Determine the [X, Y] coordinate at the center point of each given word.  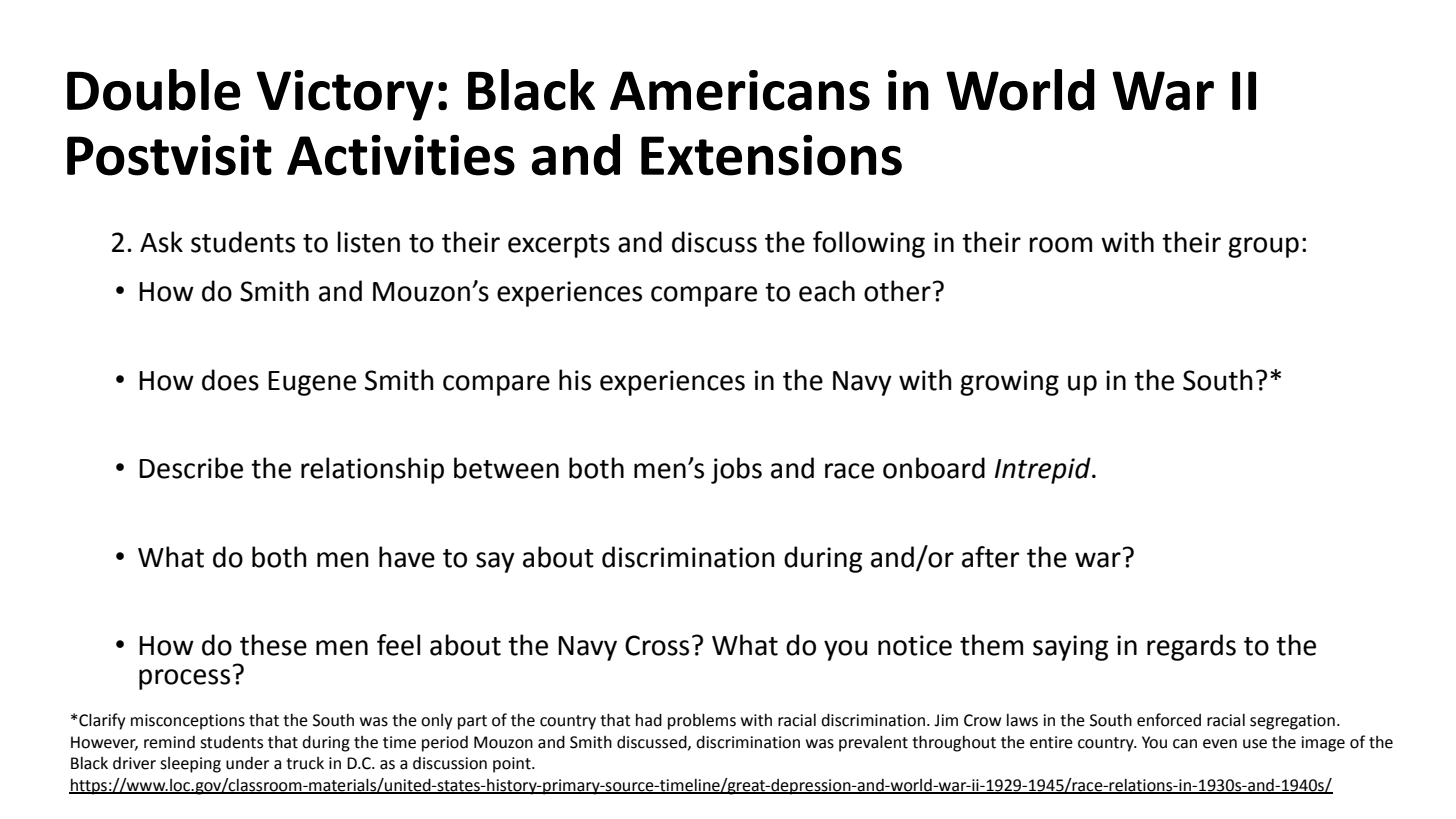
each [827, 291]
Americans [740, 90]
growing [1009, 383]
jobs [736, 470]
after [990, 557]
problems [702, 721]
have [407, 557]
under [247, 763]
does [230, 380]
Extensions [771, 155]
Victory [345, 95]
